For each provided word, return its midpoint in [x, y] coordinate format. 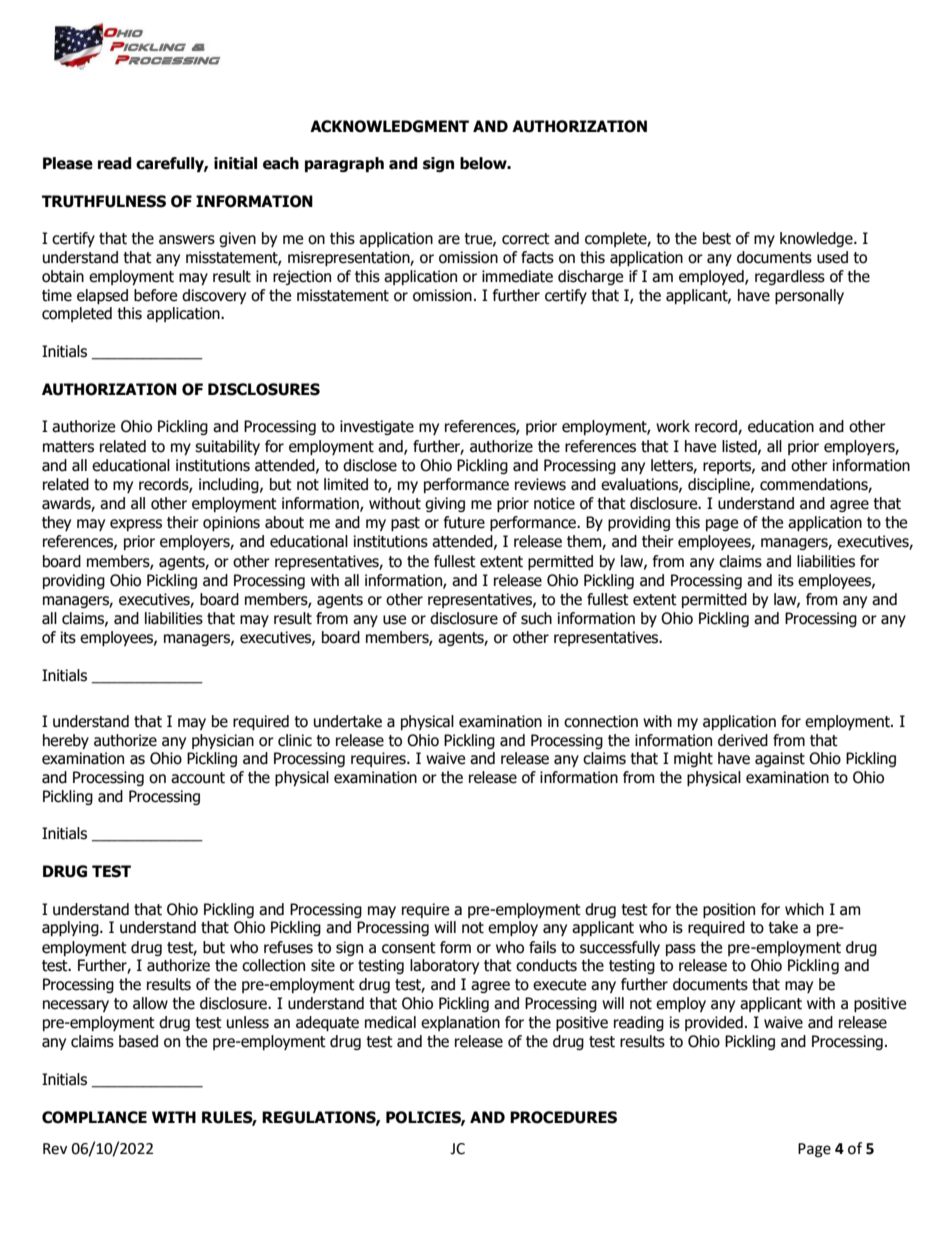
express [136, 525]
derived [743, 740]
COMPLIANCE [94, 1117]
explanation [460, 1023]
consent [409, 948]
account [198, 778]
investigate [377, 427]
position [729, 910]
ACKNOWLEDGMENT [389, 126]
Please [68, 163]
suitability [227, 447]
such [536, 618]
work [673, 426]
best [717, 238]
